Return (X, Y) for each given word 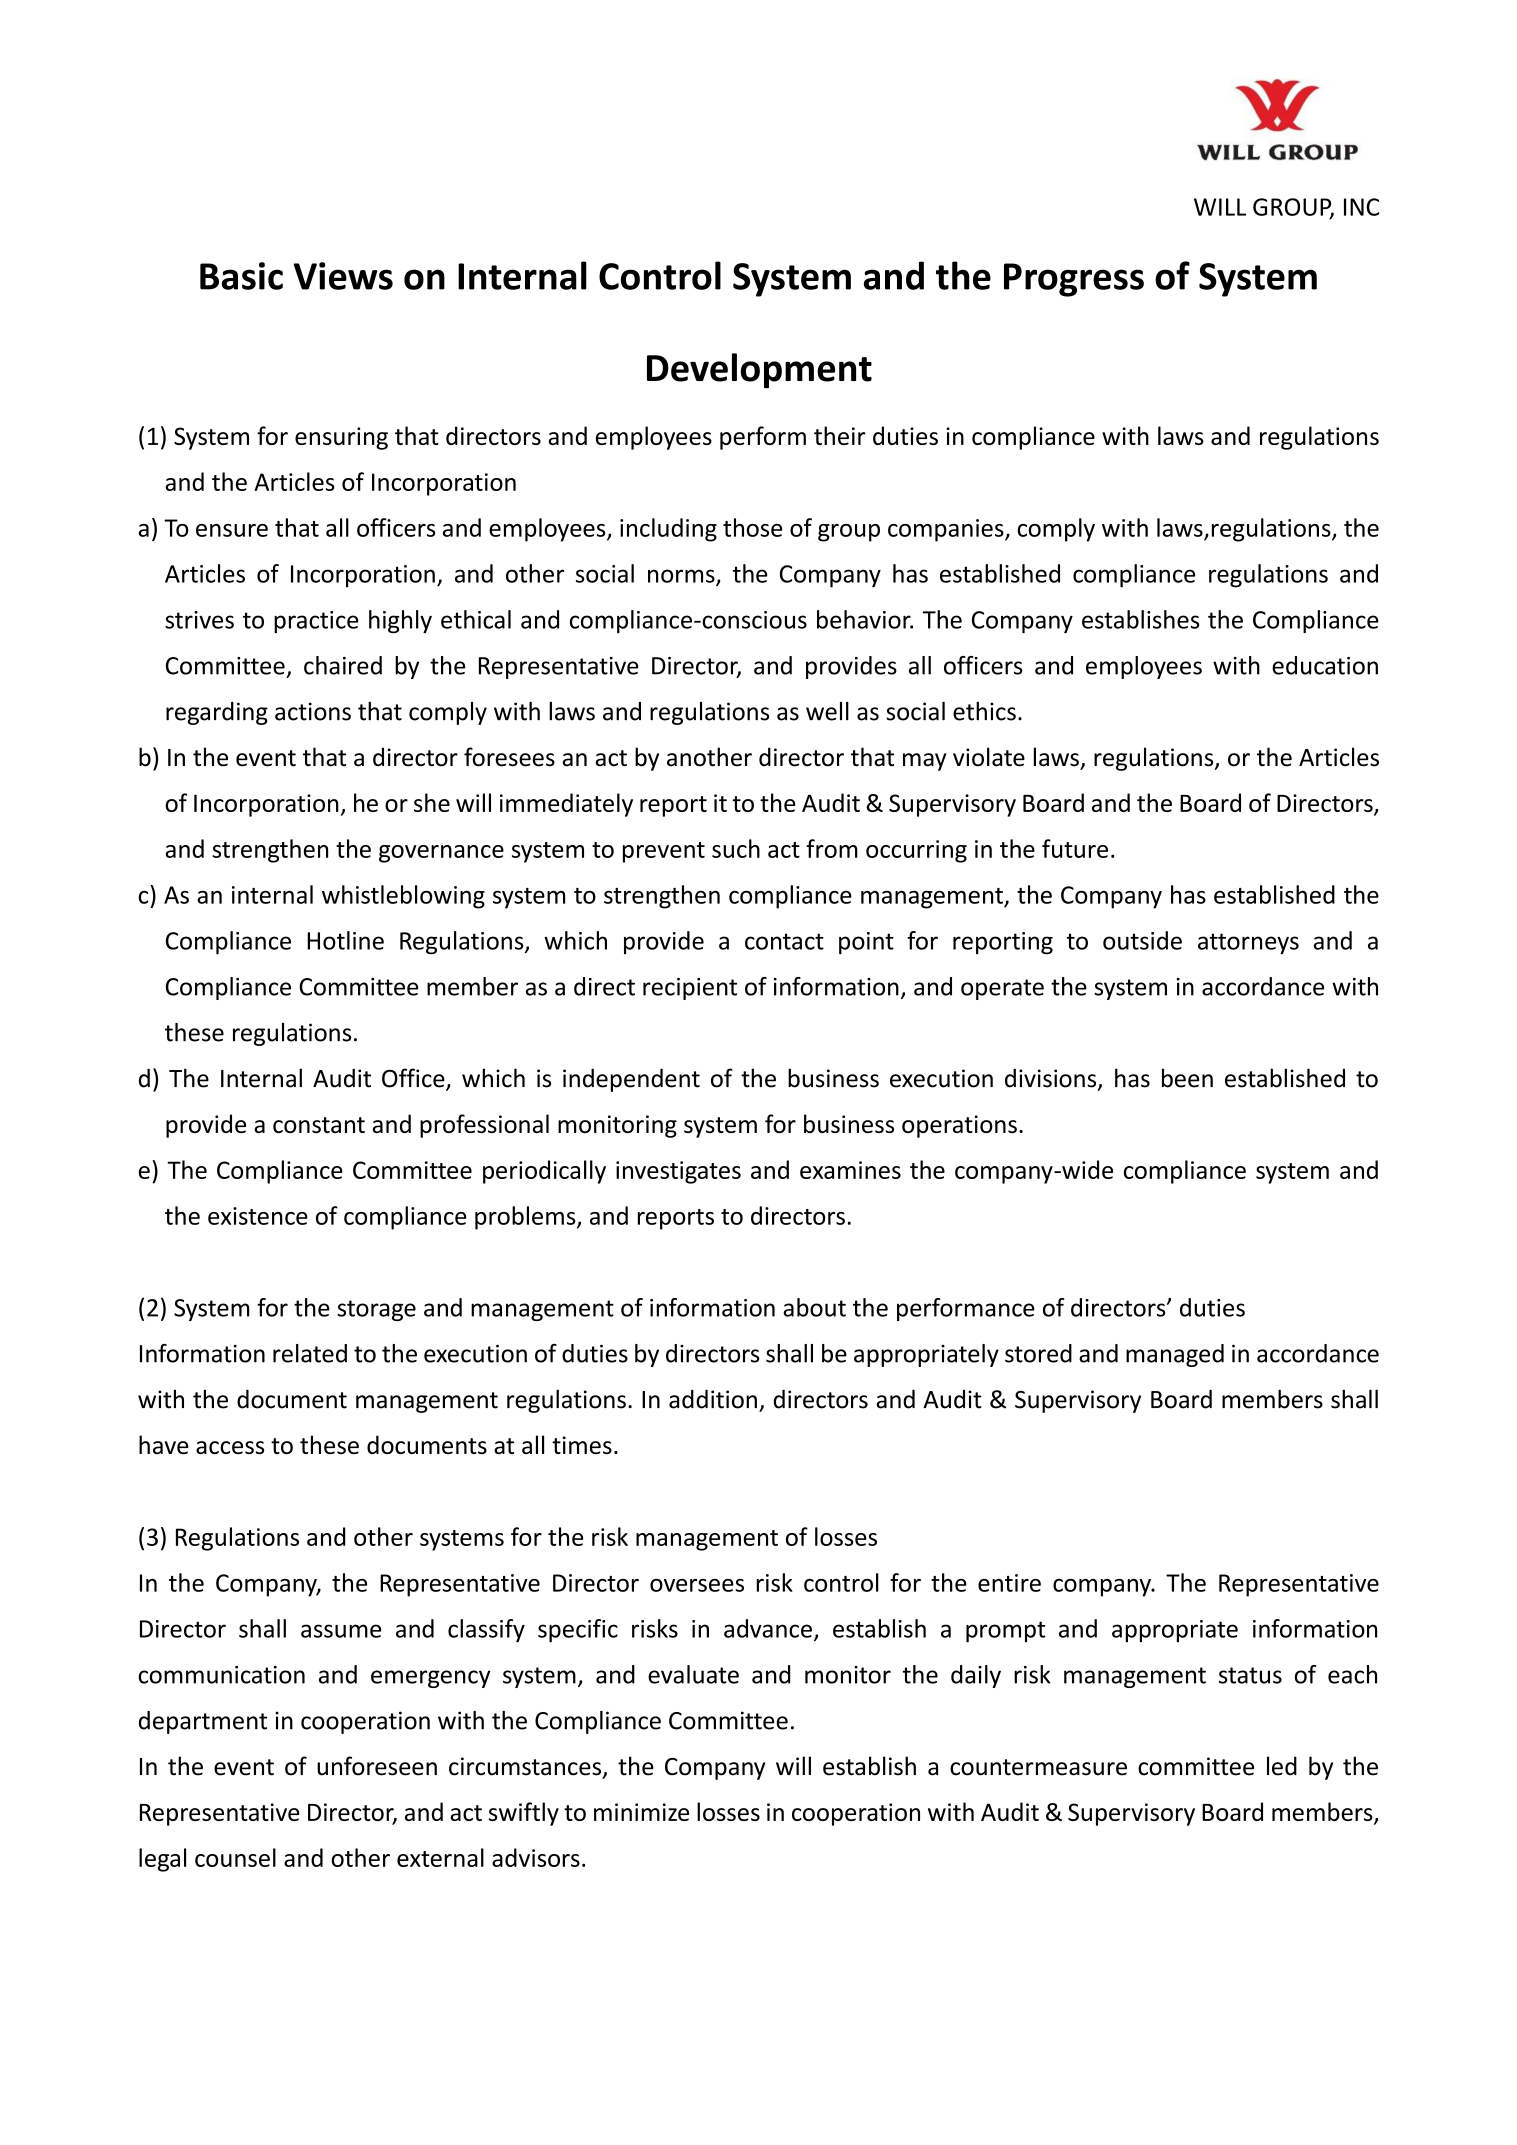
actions (313, 711)
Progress (1074, 280)
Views (343, 276)
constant (319, 1125)
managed (1175, 1355)
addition (713, 1399)
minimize (641, 1812)
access (230, 1447)
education (1325, 665)
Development (759, 371)
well (827, 711)
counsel (235, 1857)
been (1187, 1078)
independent (631, 1080)
